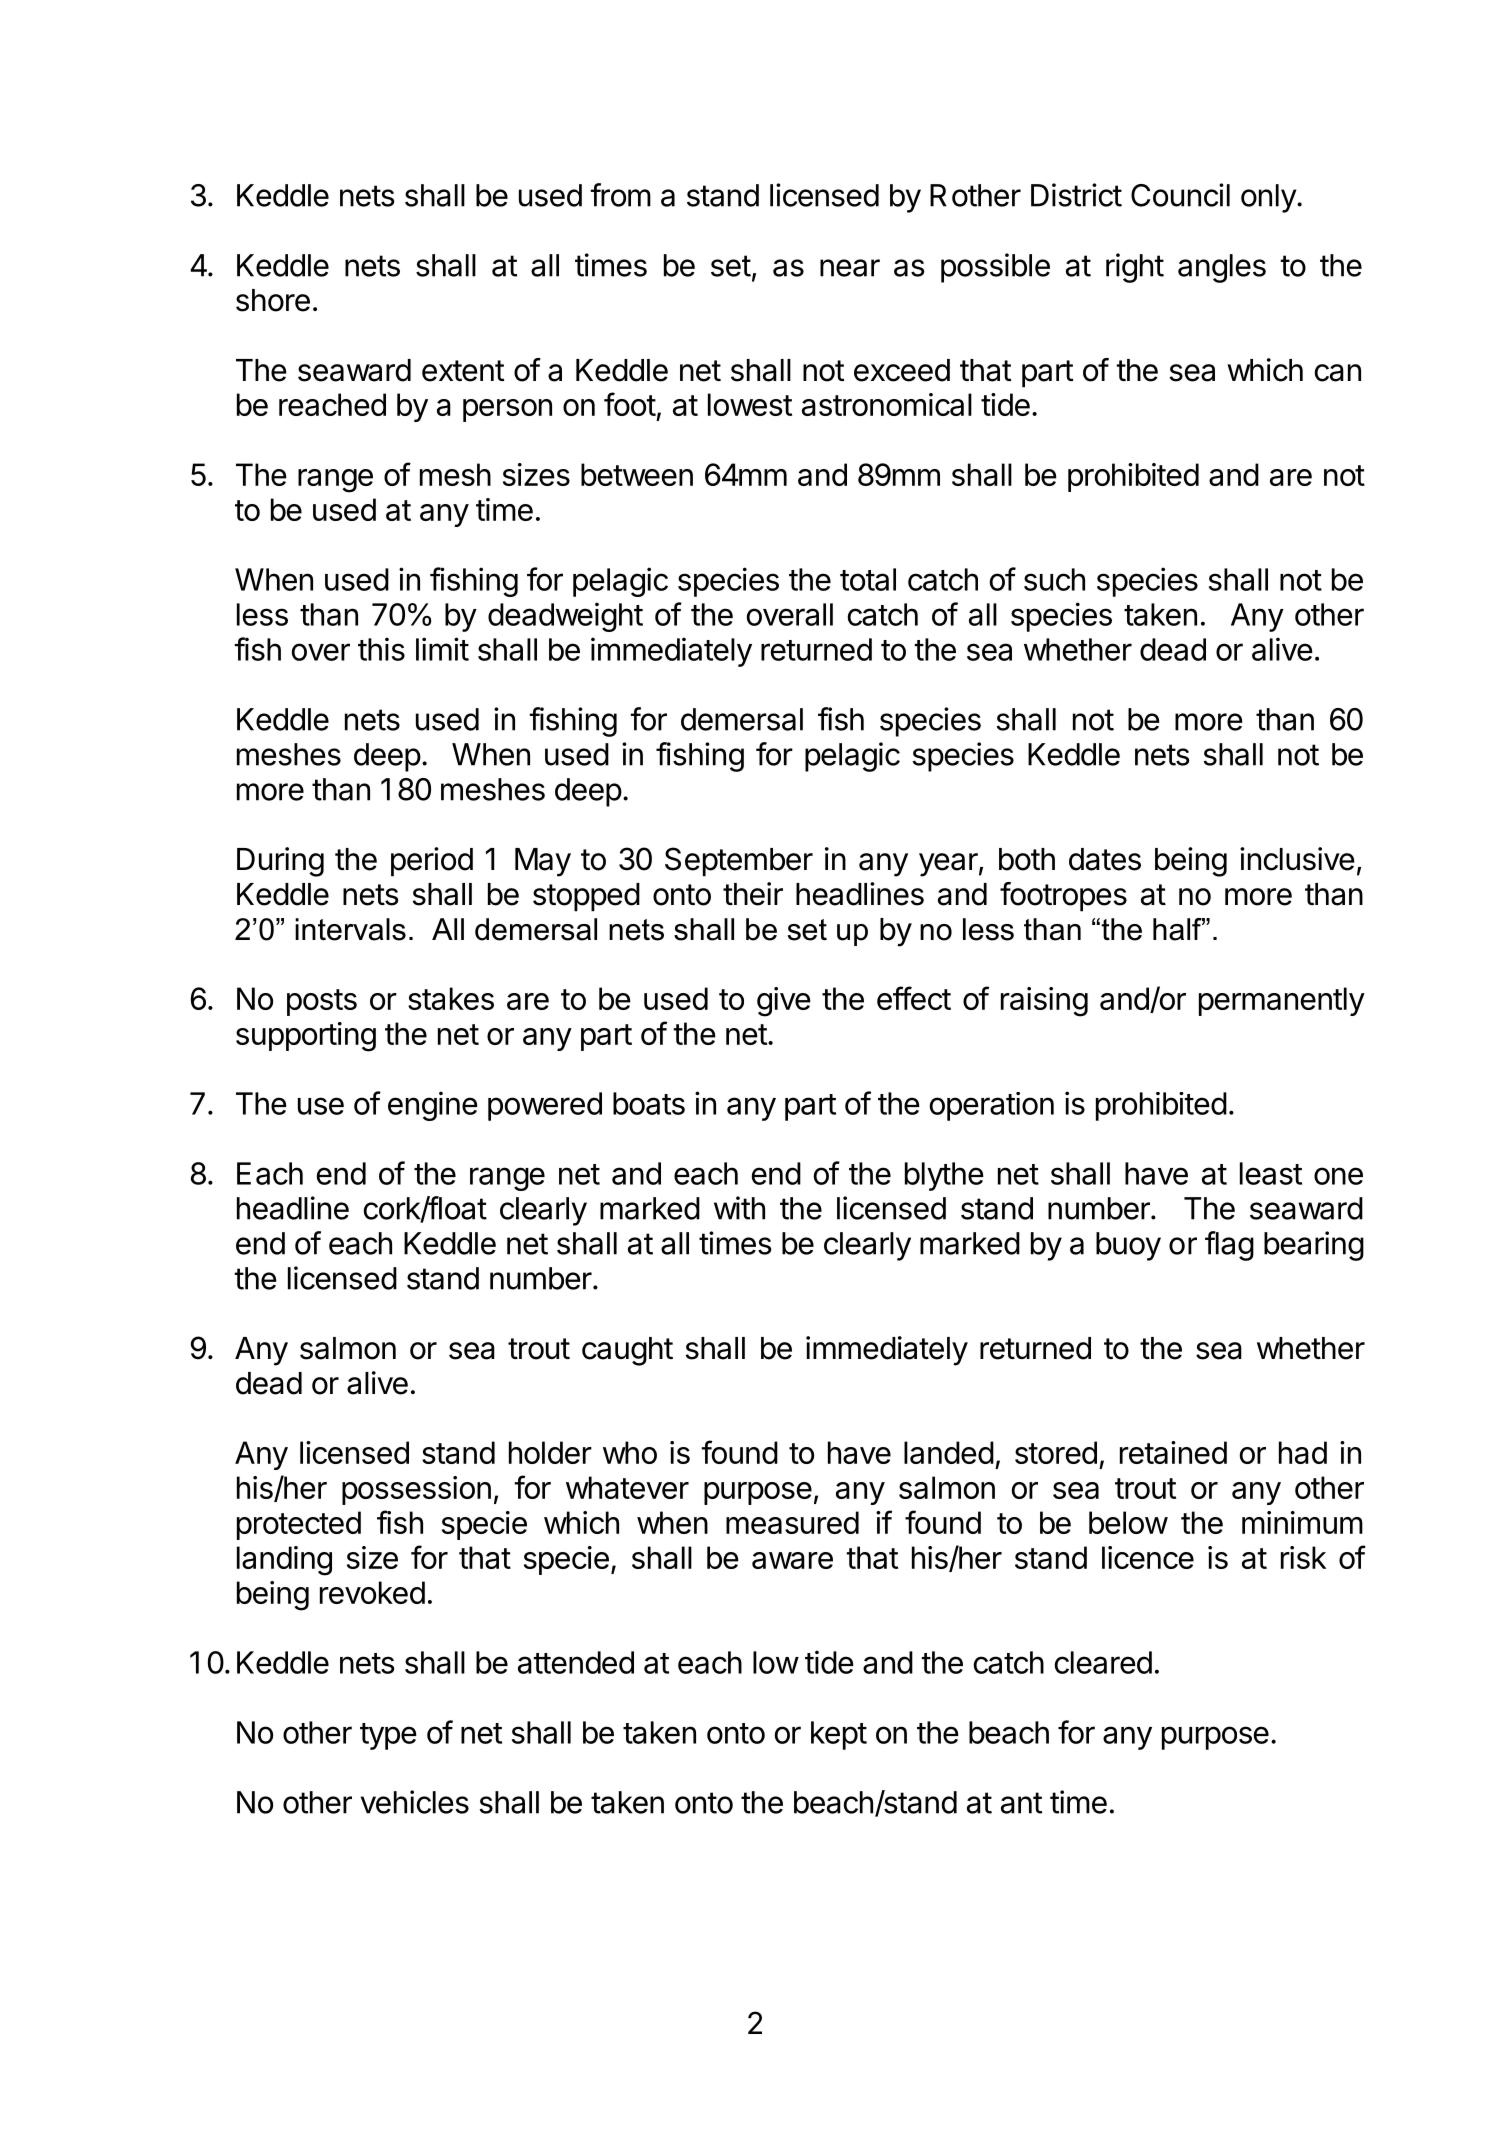 The image size is (1507, 2131). Describe the element at coordinates (839, 1735) in the screenshot. I see `kept` at that location.
